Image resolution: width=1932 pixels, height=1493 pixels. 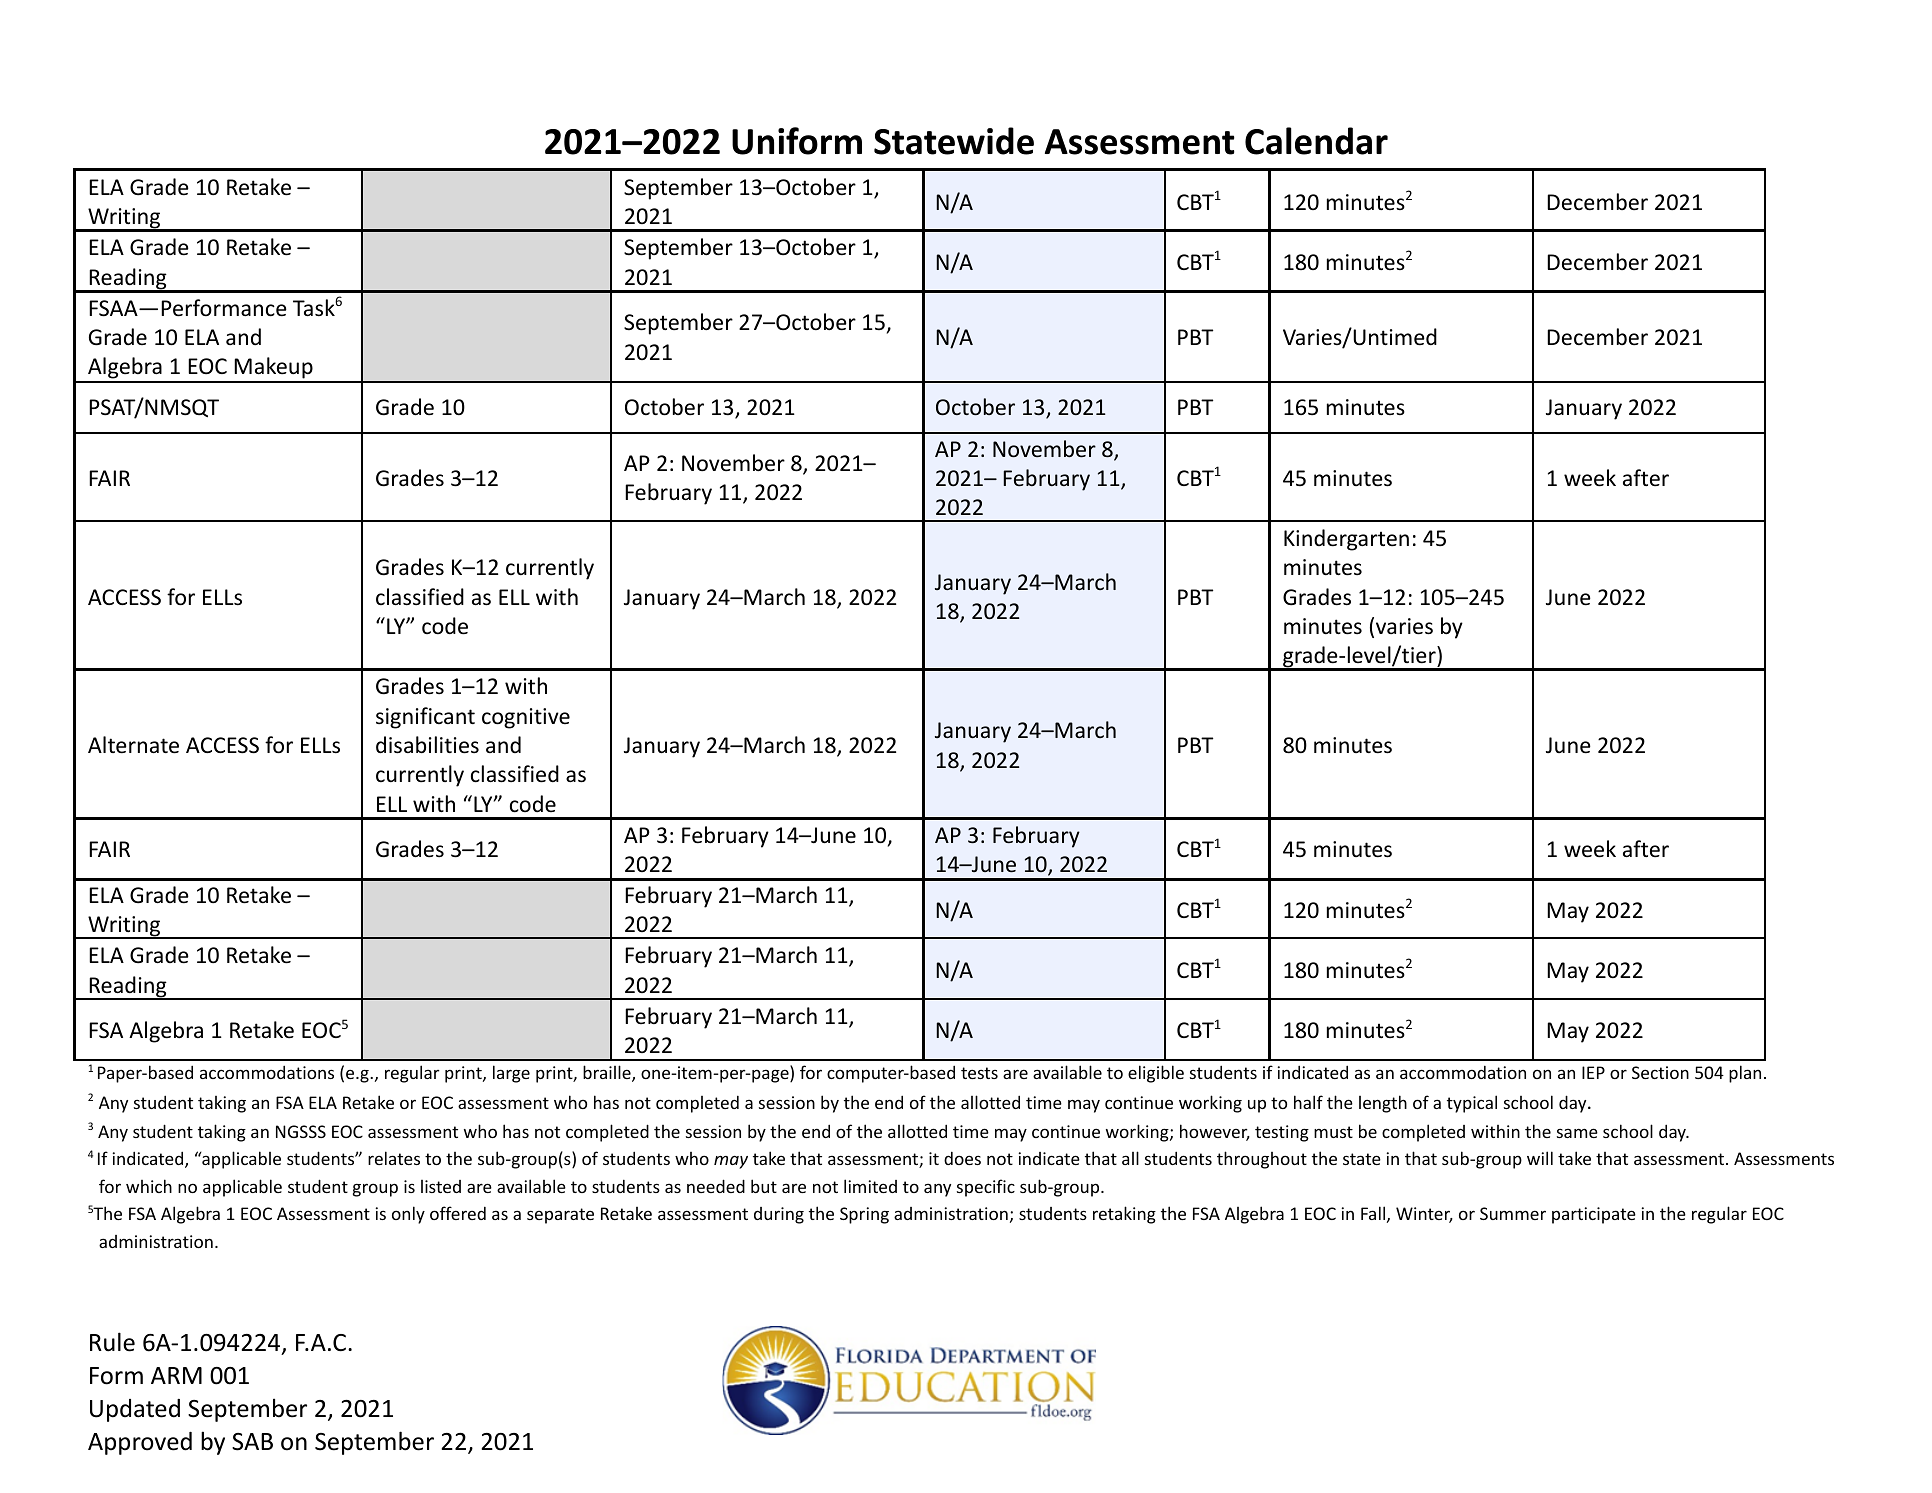 I want to click on IEP, so click(x=1593, y=1072).
